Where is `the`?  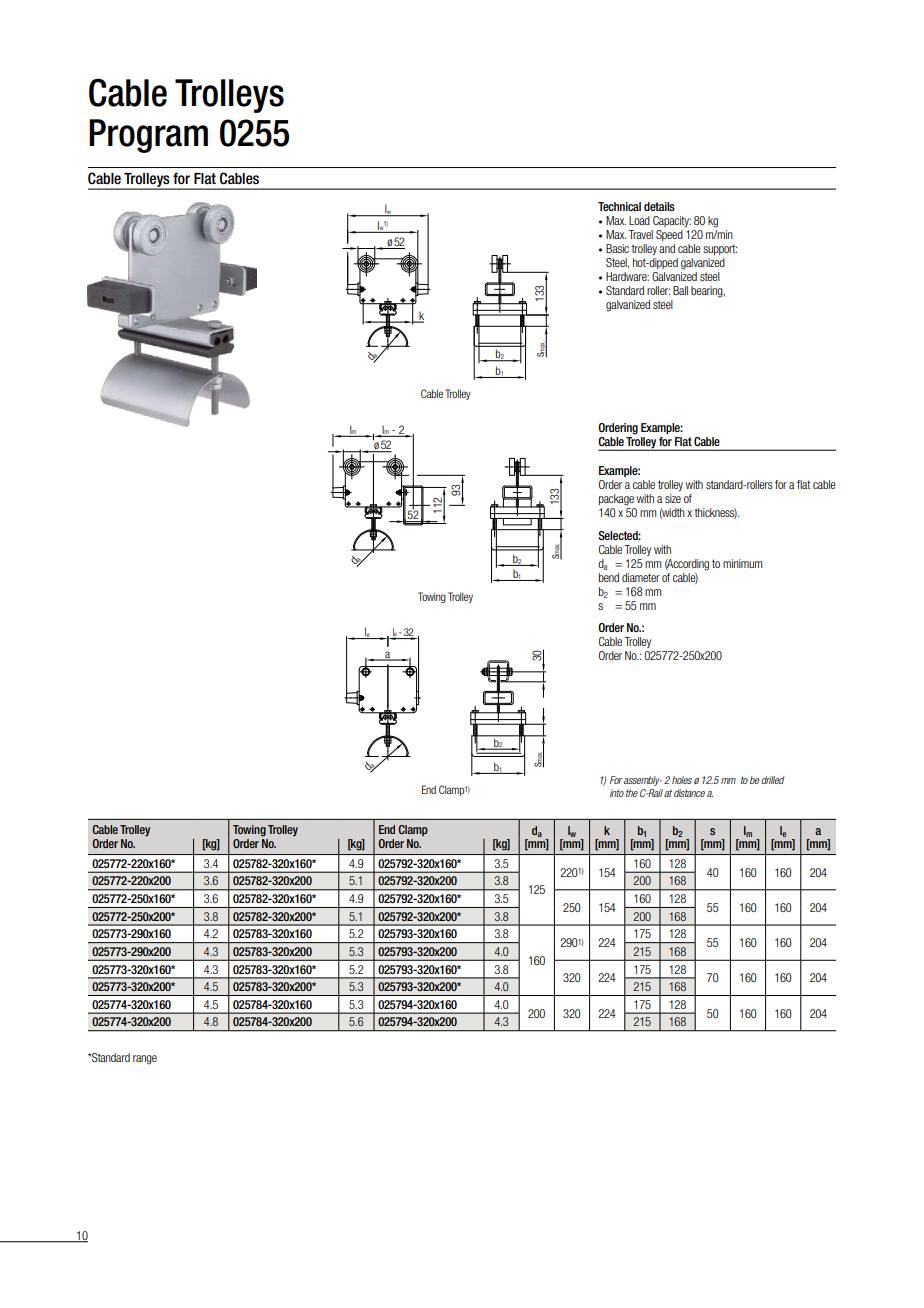
the is located at coordinates (632, 793).
